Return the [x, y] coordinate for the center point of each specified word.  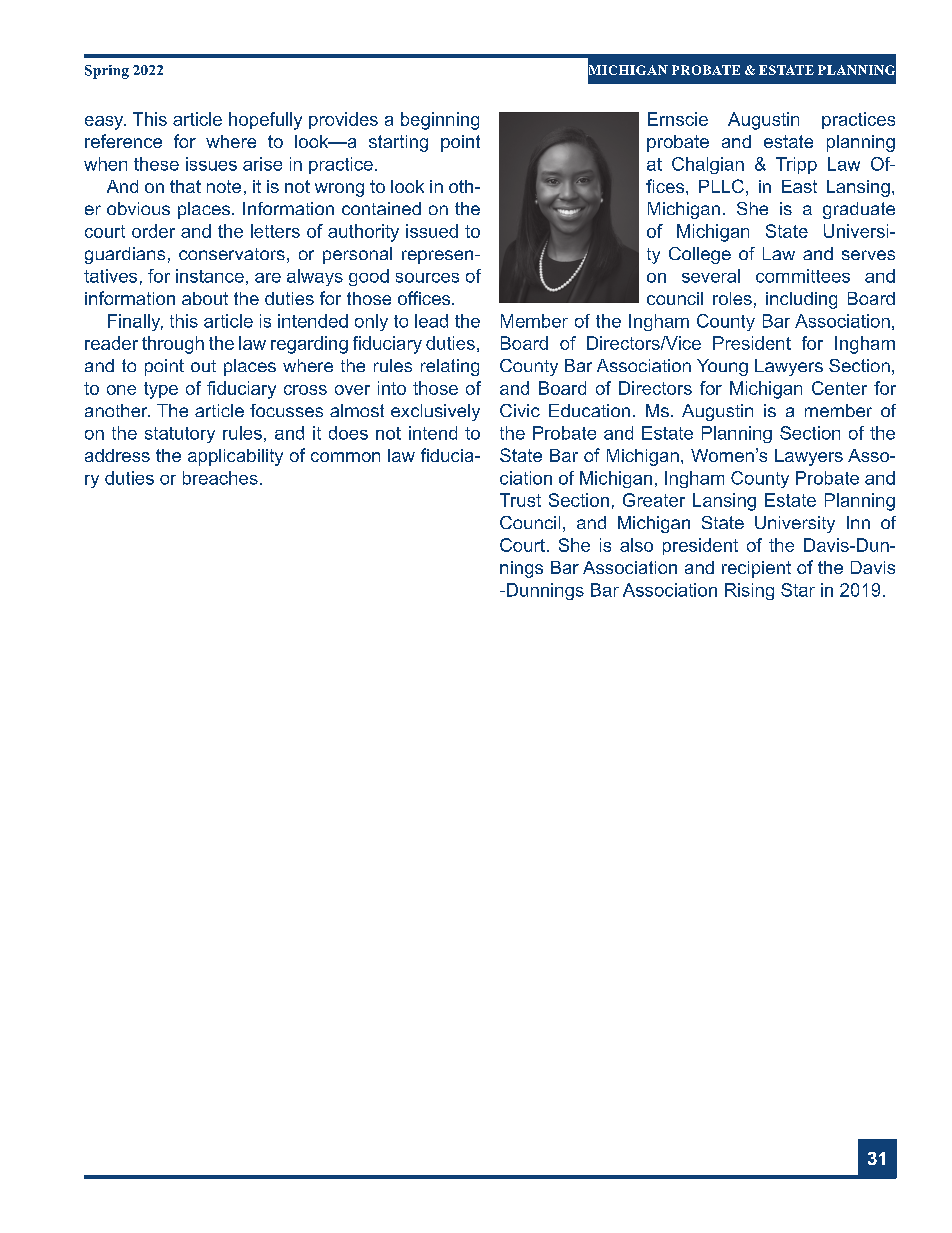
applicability [235, 457]
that [185, 186]
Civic [520, 410]
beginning [440, 121]
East [799, 186]
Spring [107, 72]
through [173, 345]
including [801, 300]
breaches [220, 478]
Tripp [796, 165]
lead [431, 321]
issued [432, 231]
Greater [654, 500]
